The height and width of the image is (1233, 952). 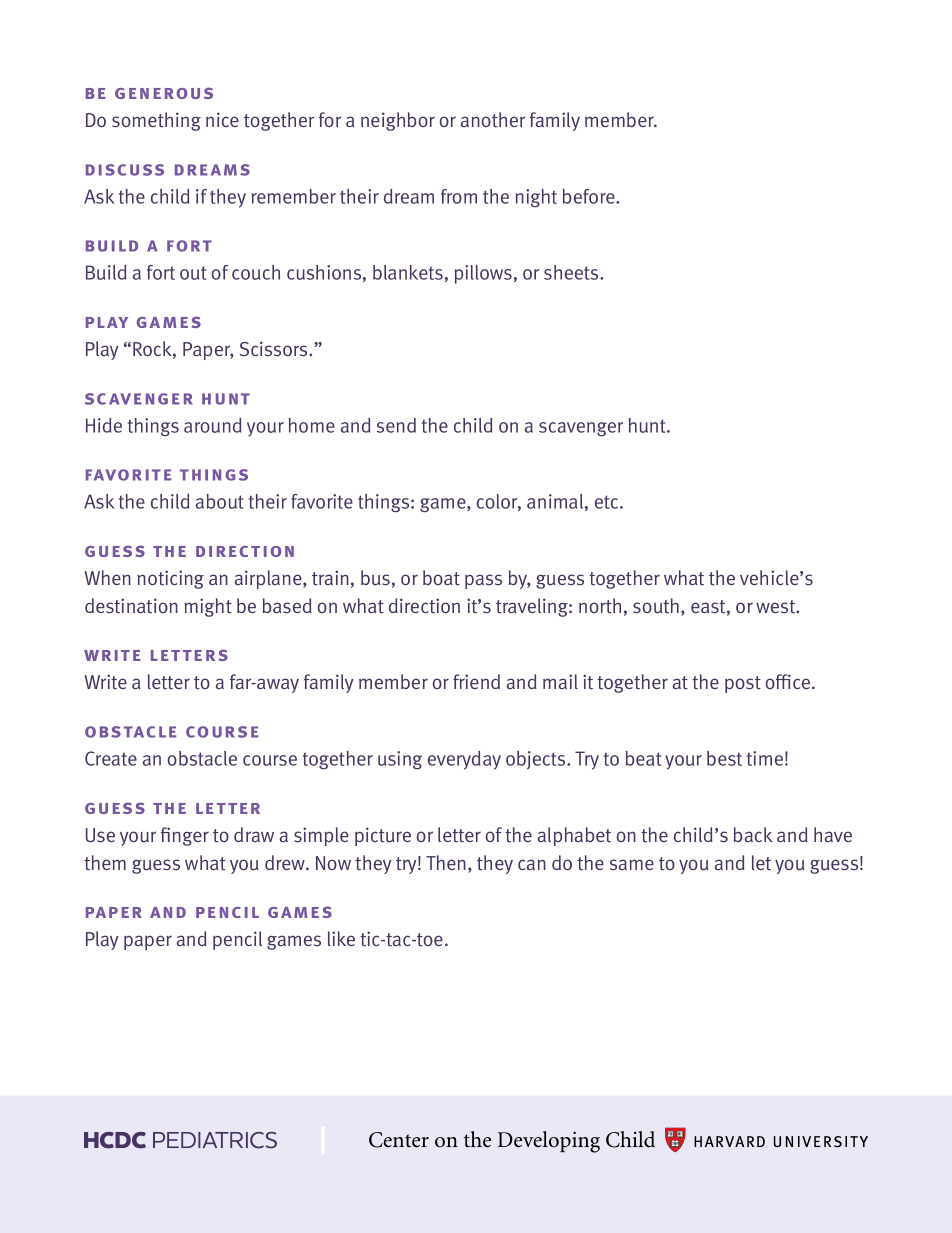 What do you see at coordinates (105, 863) in the image?
I see `them` at bounding box center [105, 863].
